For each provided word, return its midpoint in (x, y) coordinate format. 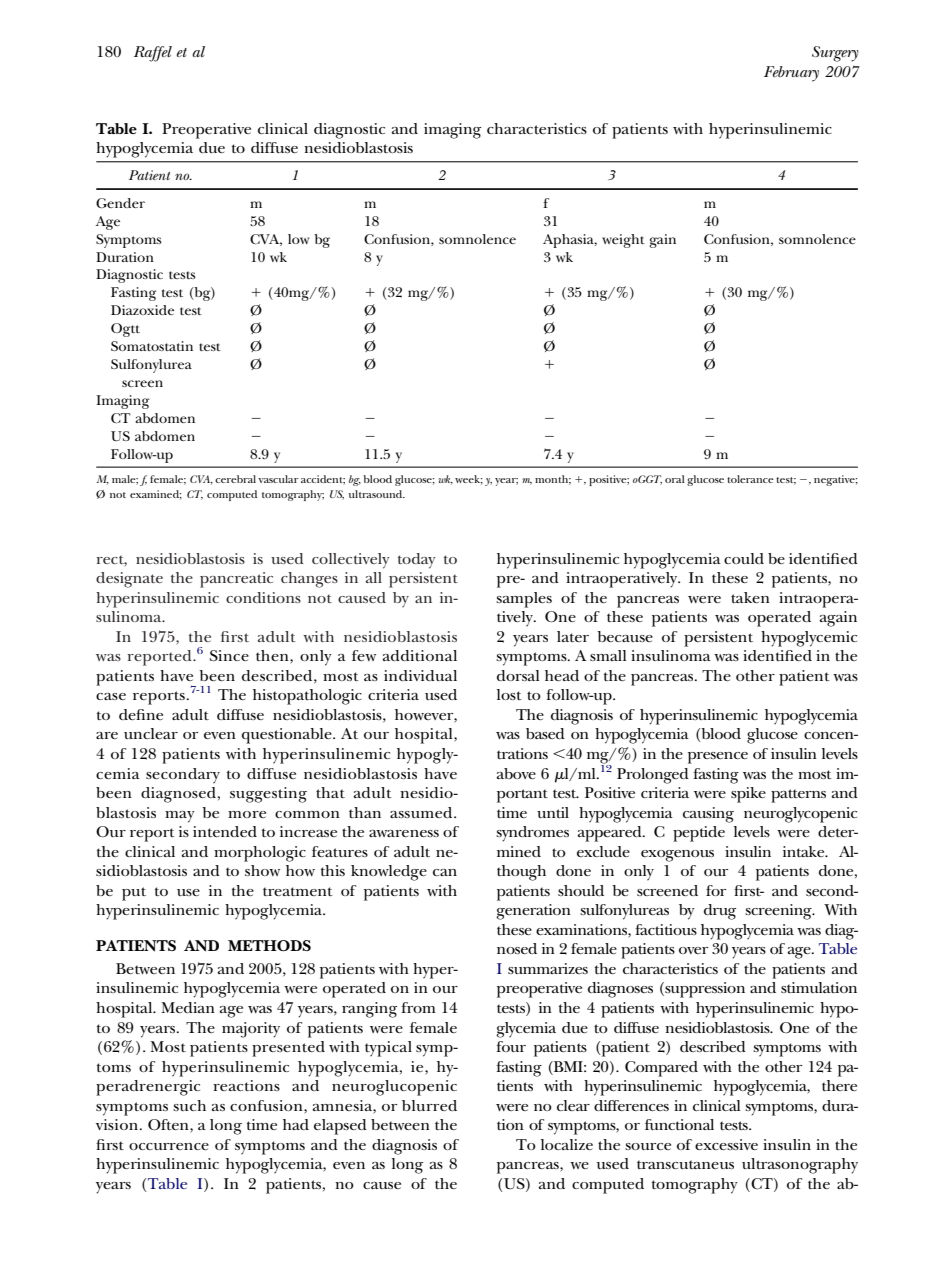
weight (623, 241)
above (516, 773)
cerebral (235, 479)
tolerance (750, 479)
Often (169, 1126)
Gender (120, 203)
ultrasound (377, 494)
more (247, 814)
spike (748, 795)
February (791, 74)
